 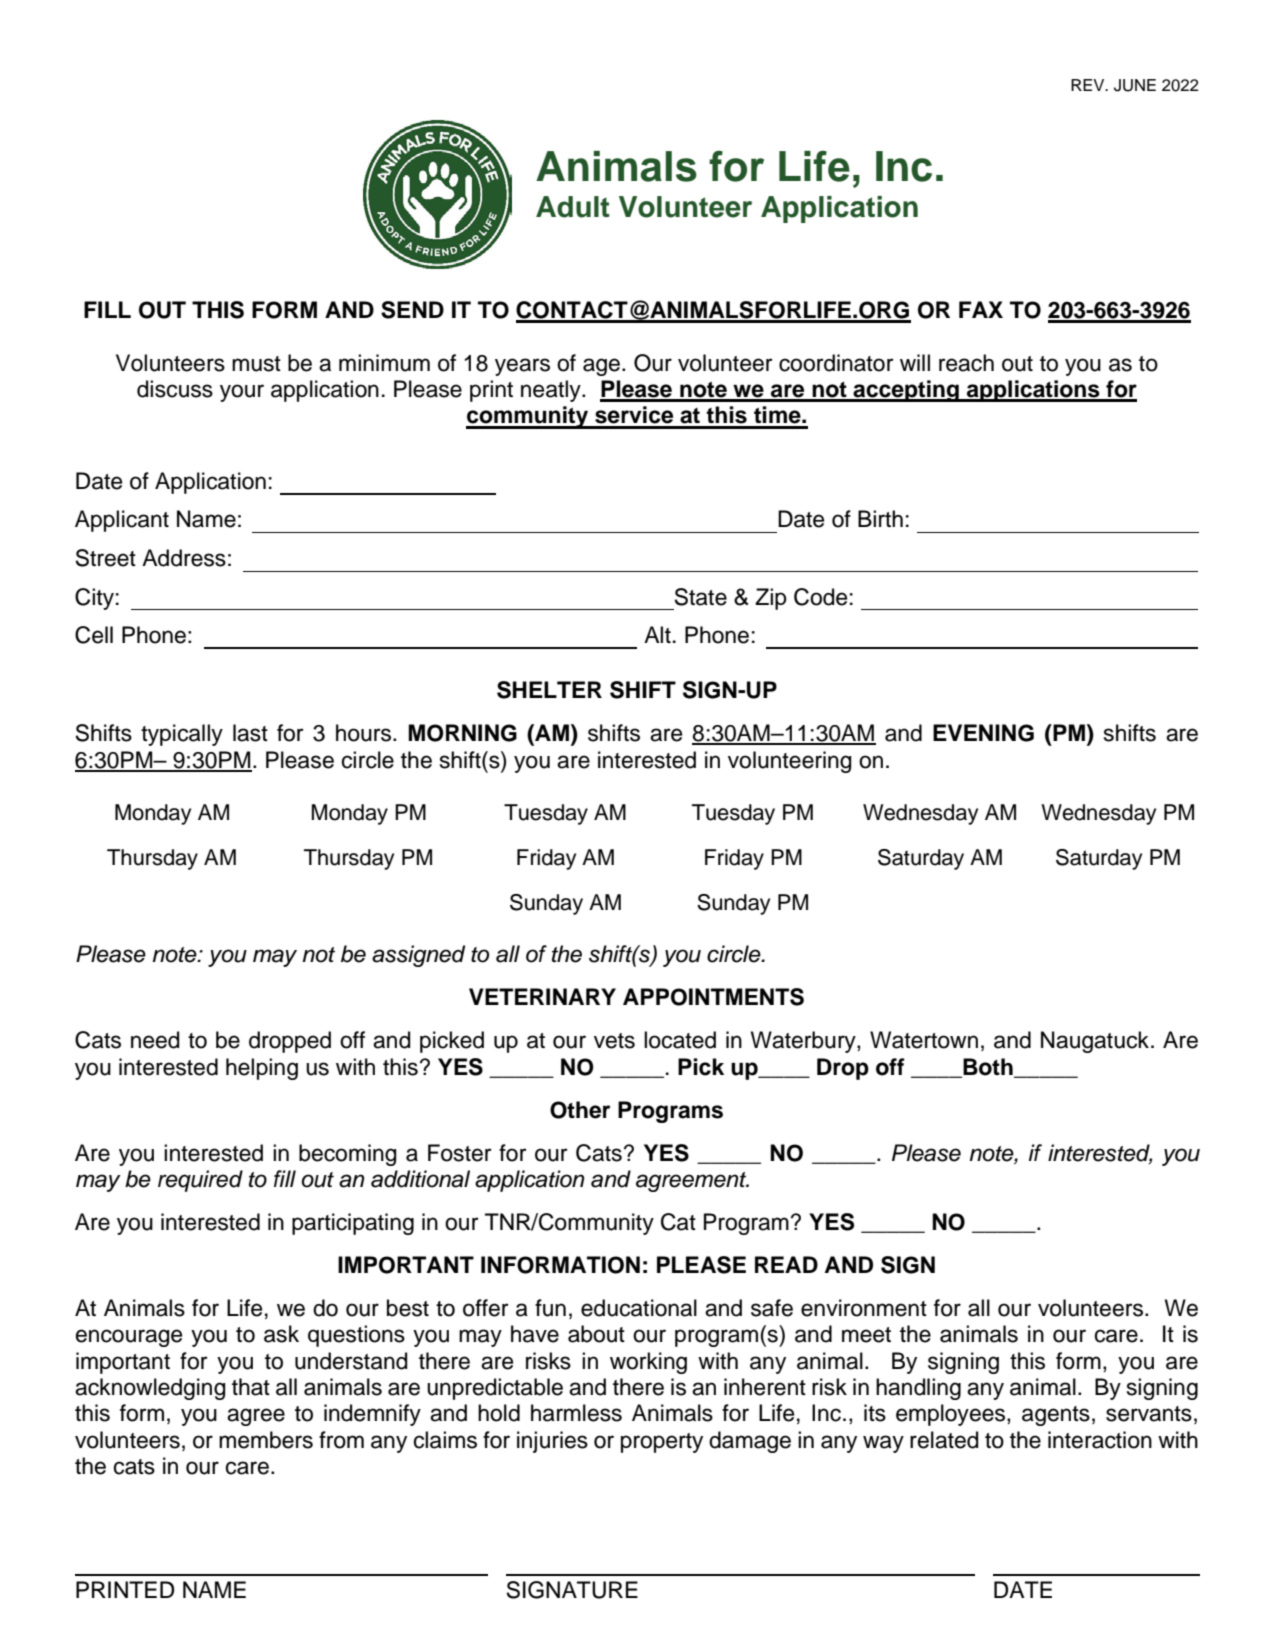 I want to click on SEND, so click(x=412, y=310).
